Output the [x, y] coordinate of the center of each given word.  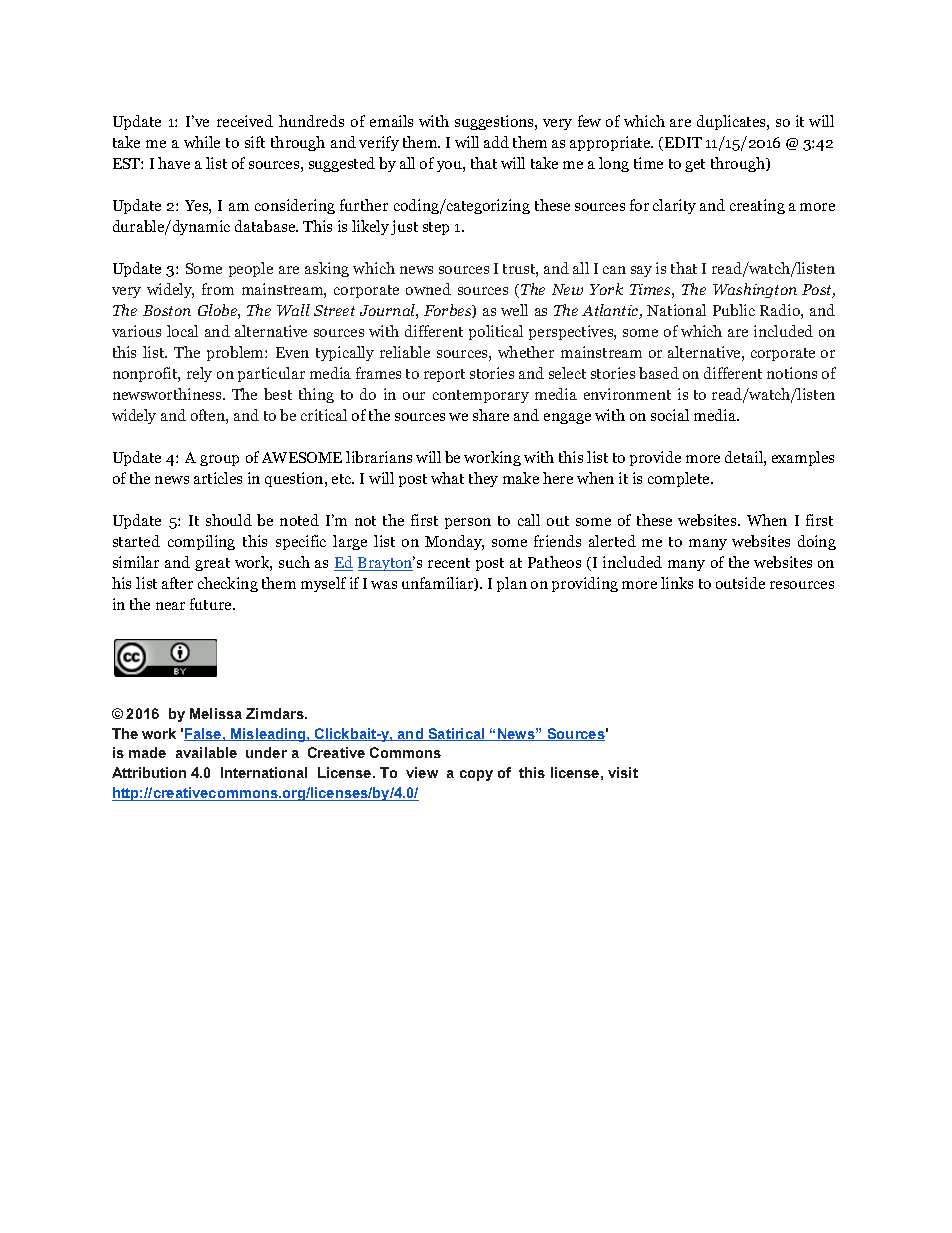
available [206, 752]
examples [803, 458]
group [219, 460]
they [483, 479]
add [496, 142]
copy [476, 775]
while [202, 142]
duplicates [732, 122]
